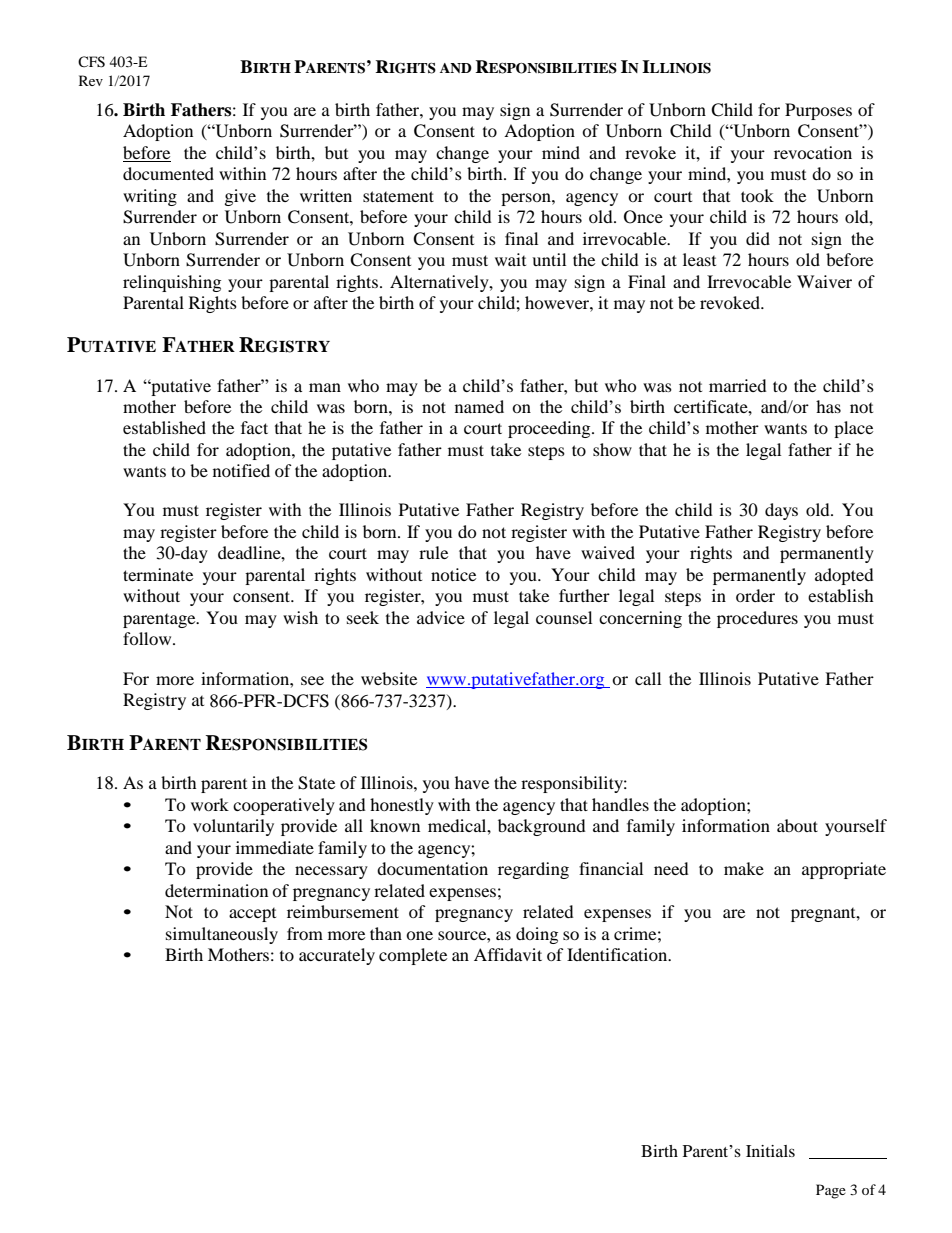  I want to click on revocation, so click(813, 152).
